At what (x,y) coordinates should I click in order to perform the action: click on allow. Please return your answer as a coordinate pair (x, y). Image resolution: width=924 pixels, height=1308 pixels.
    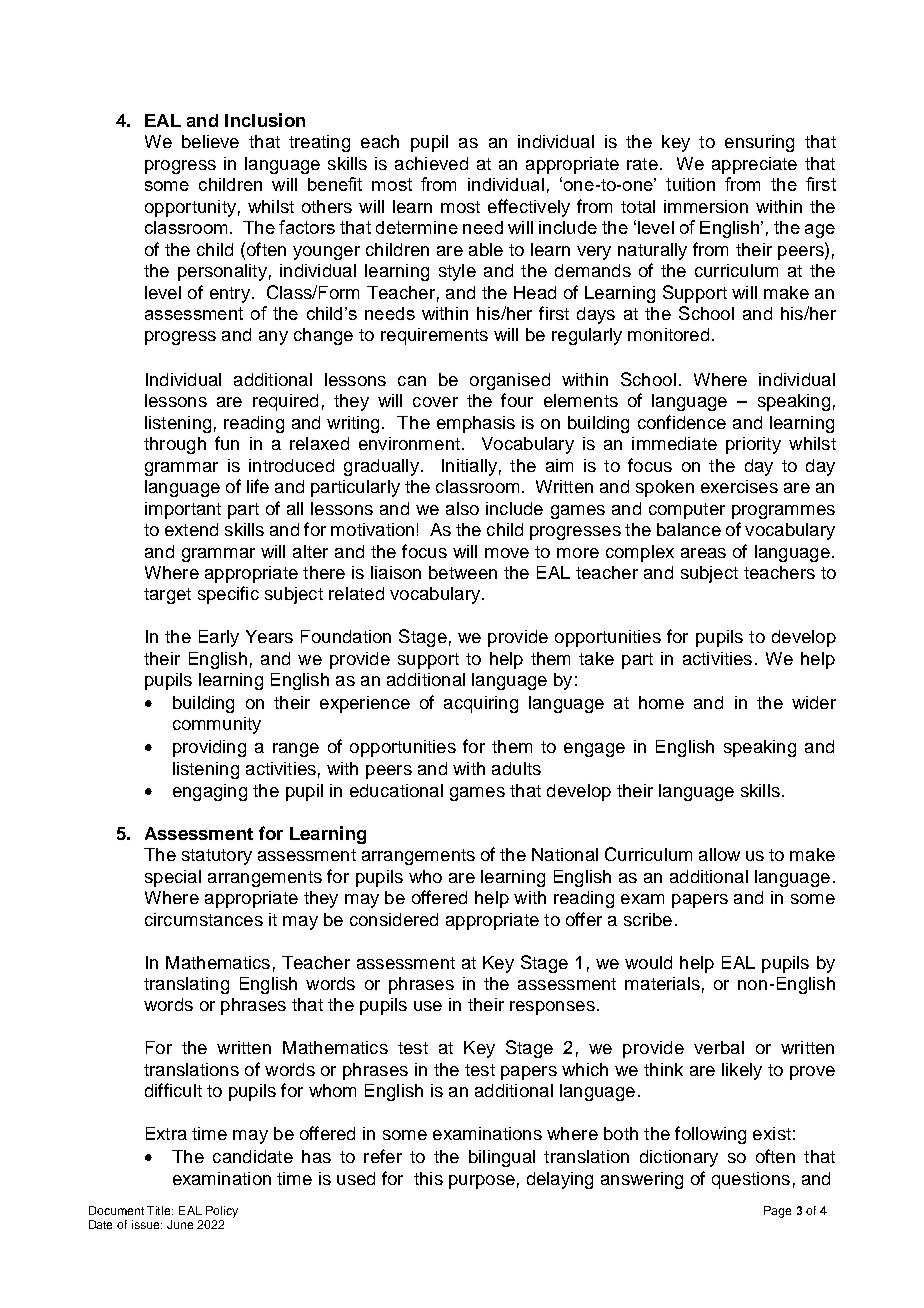
    Looking at the image, I should click on (719, 854).
